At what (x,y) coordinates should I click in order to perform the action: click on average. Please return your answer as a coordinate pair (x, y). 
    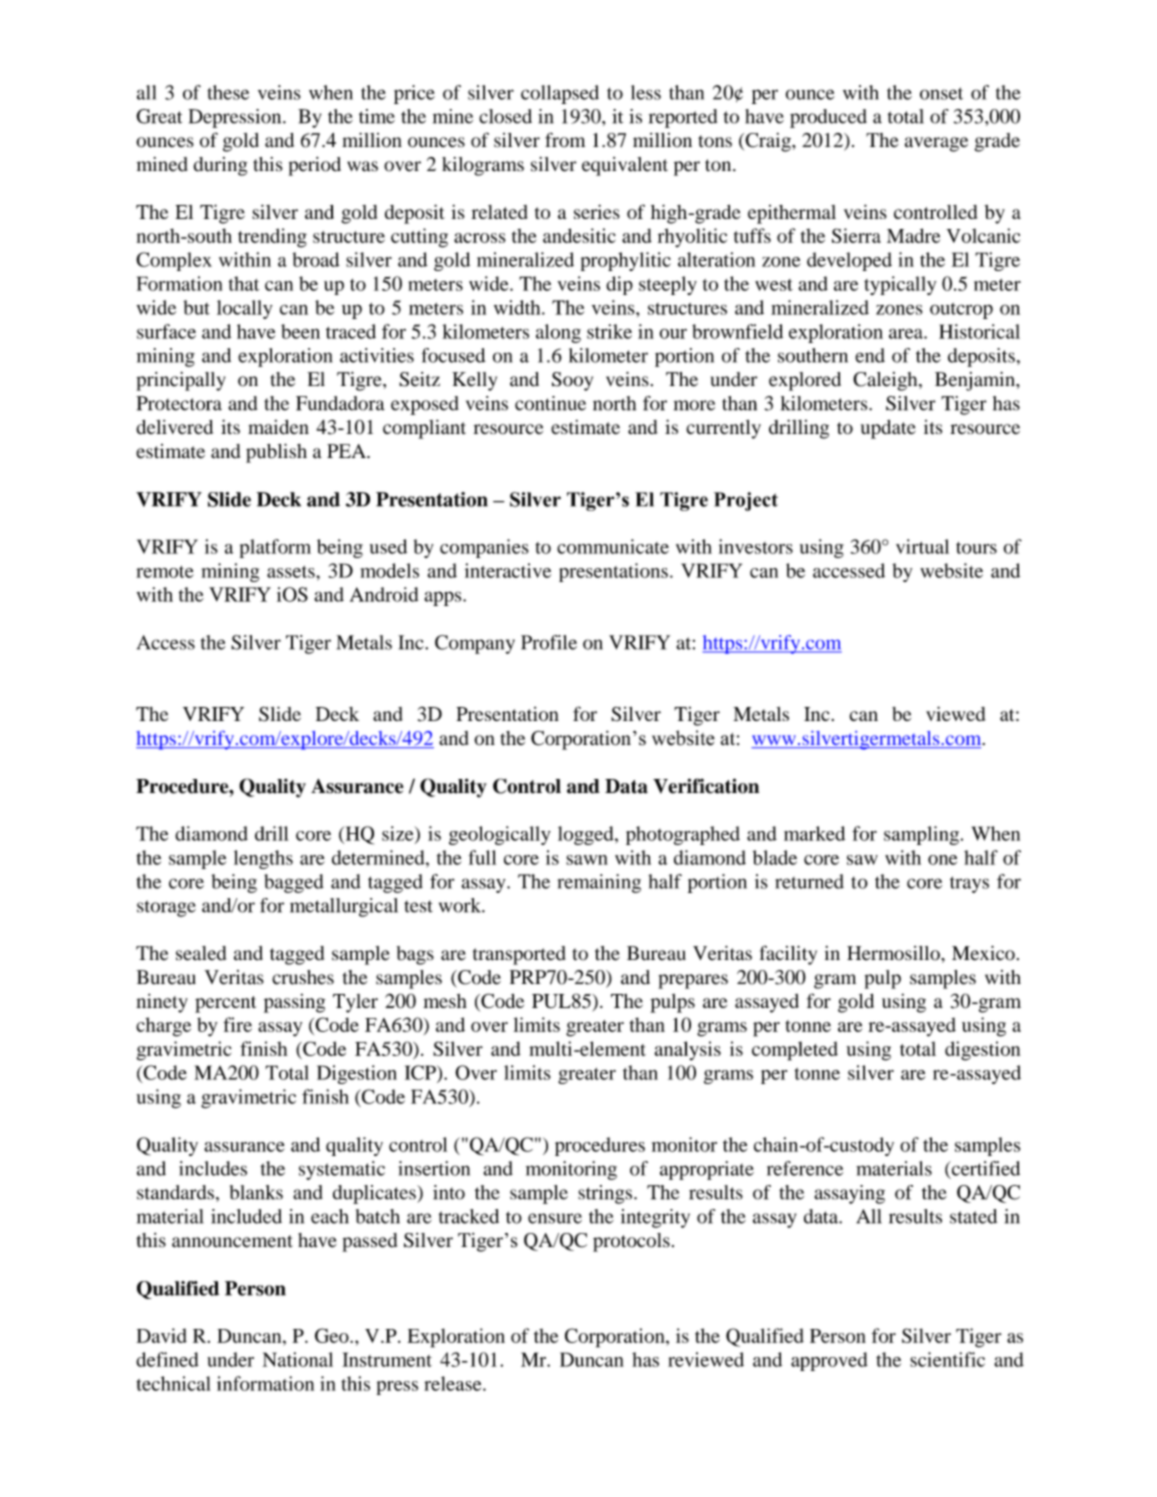
    Looking at the image, I should click on (936, 144).
